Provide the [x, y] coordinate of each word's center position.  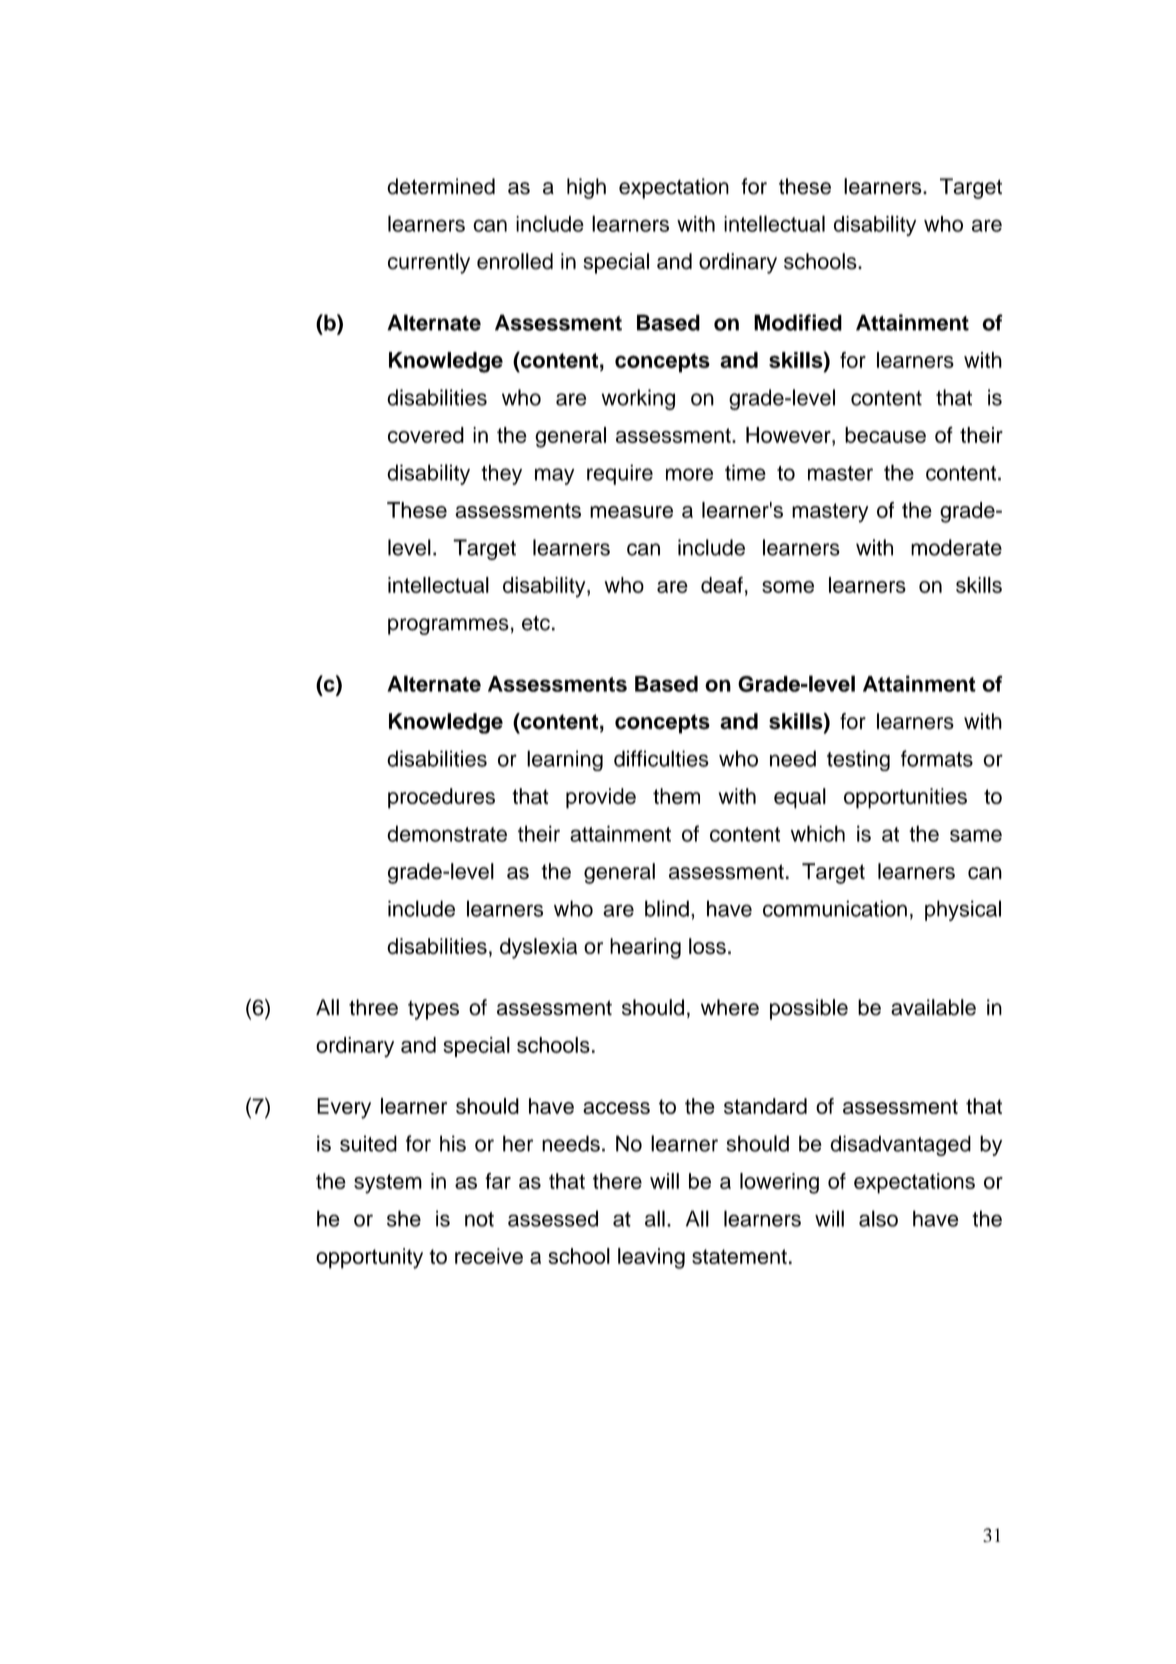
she [404, 1218]
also [878, 1218]
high [586, 188]
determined [441, 186]
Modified [798, 322]
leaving [651, 1258]
